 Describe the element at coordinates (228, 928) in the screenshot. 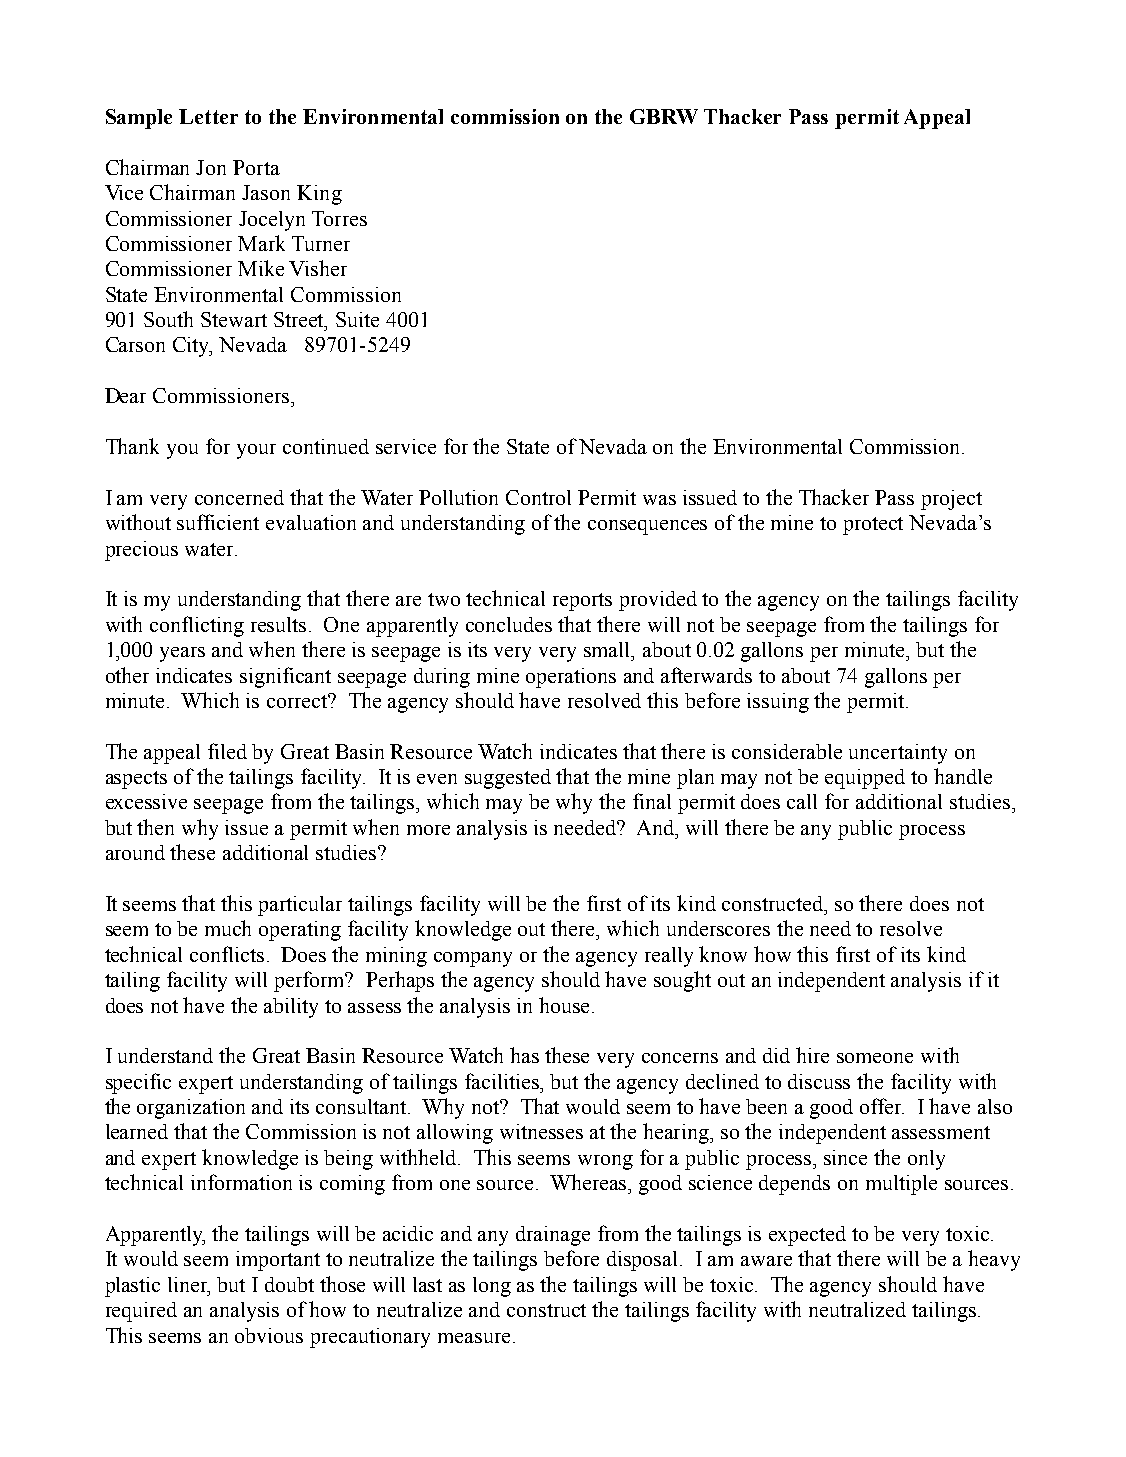

I see `much` at that location.
